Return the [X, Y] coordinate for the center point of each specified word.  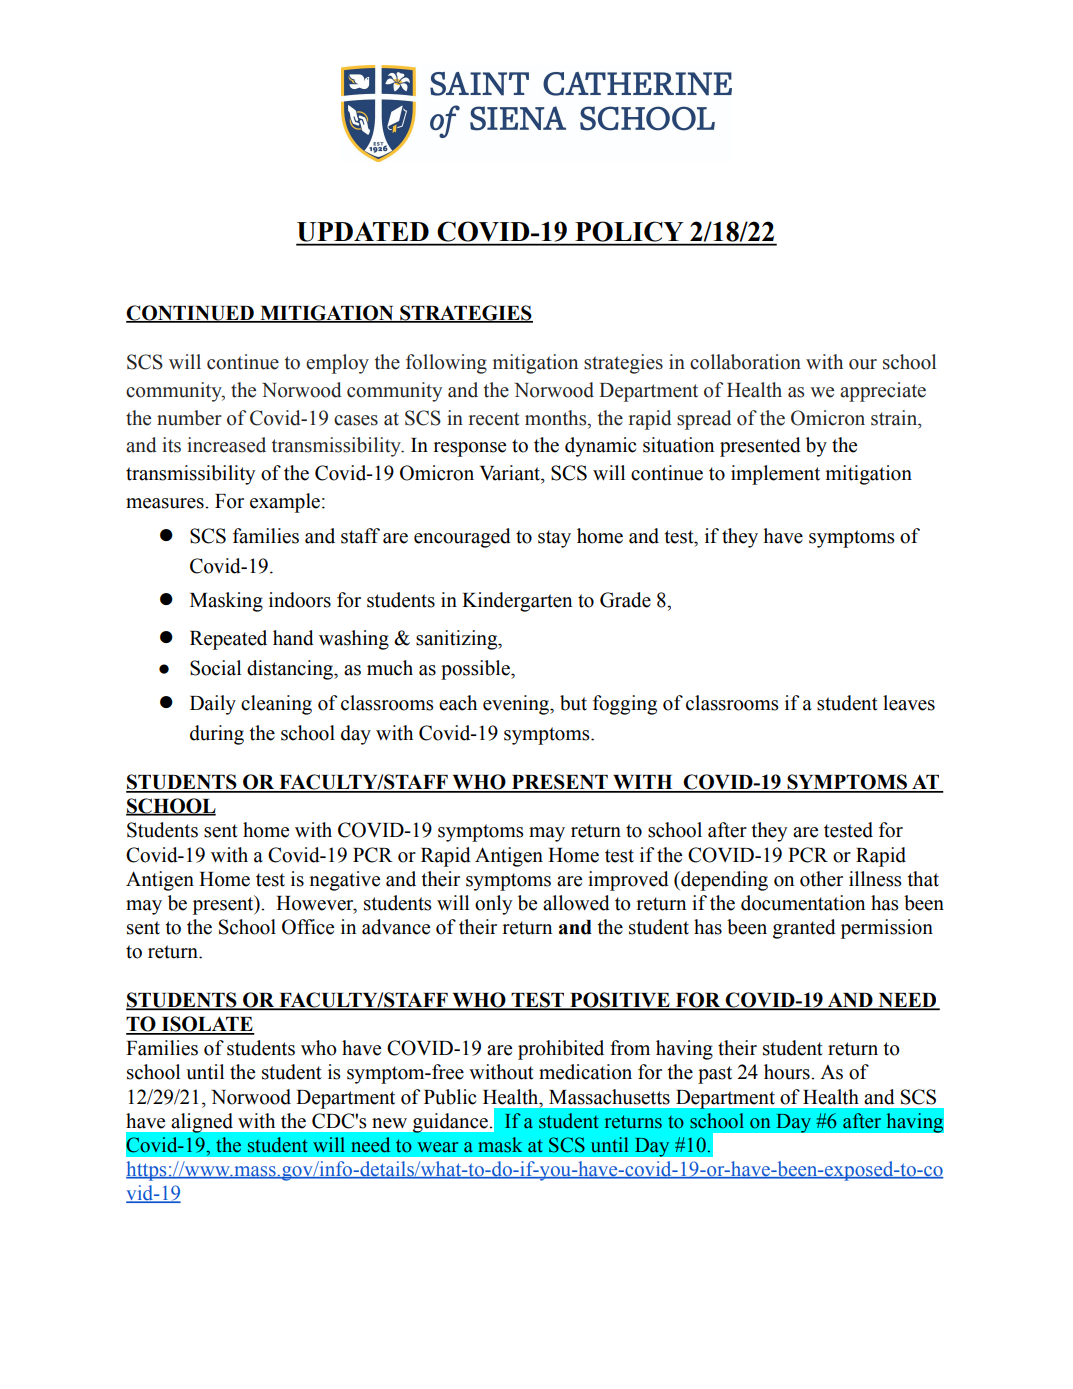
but [573, 703]
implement [775, 475]
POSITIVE [620, 1001]
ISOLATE [207, 1025]
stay [554, 539]
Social [215, 668]
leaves [909, 703]
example [286, 503]
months [557, 418]
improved [628, 881]
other [821, 879]
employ [337, 364]
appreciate [883, 392]
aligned [202, 1123]
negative [344, 881]
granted [804, 929]
